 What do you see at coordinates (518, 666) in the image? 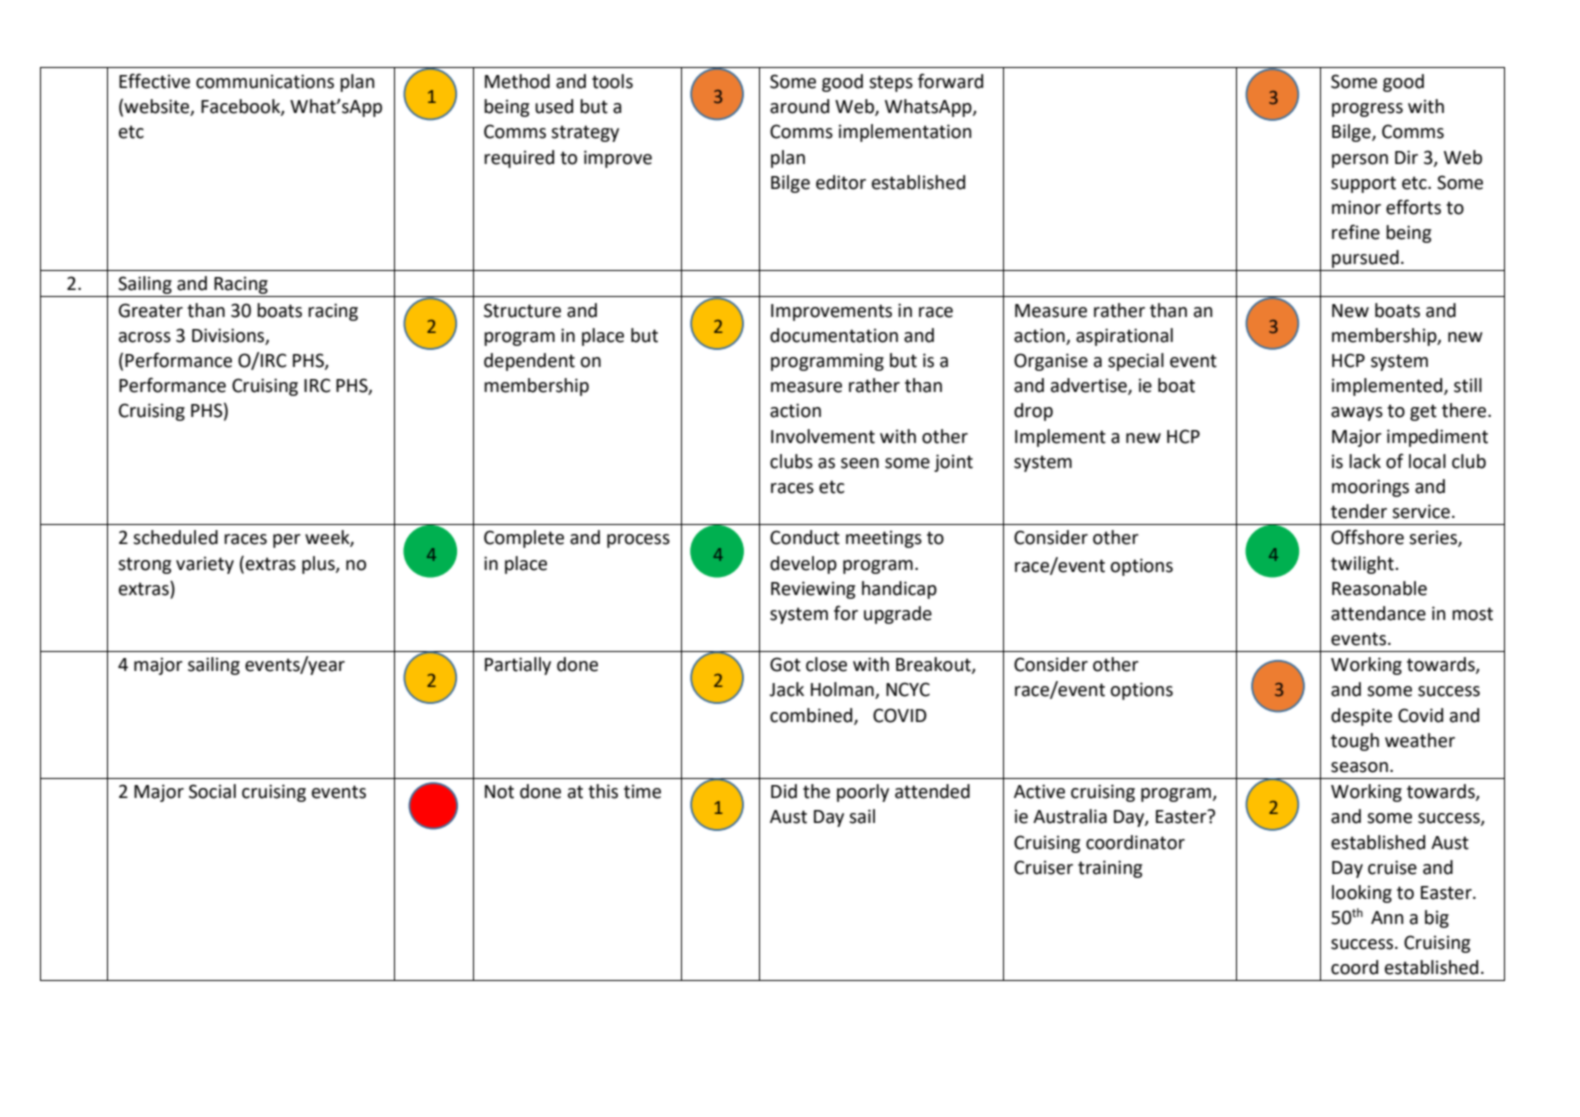
I see `Partially` at bounding box center [518, 666].
